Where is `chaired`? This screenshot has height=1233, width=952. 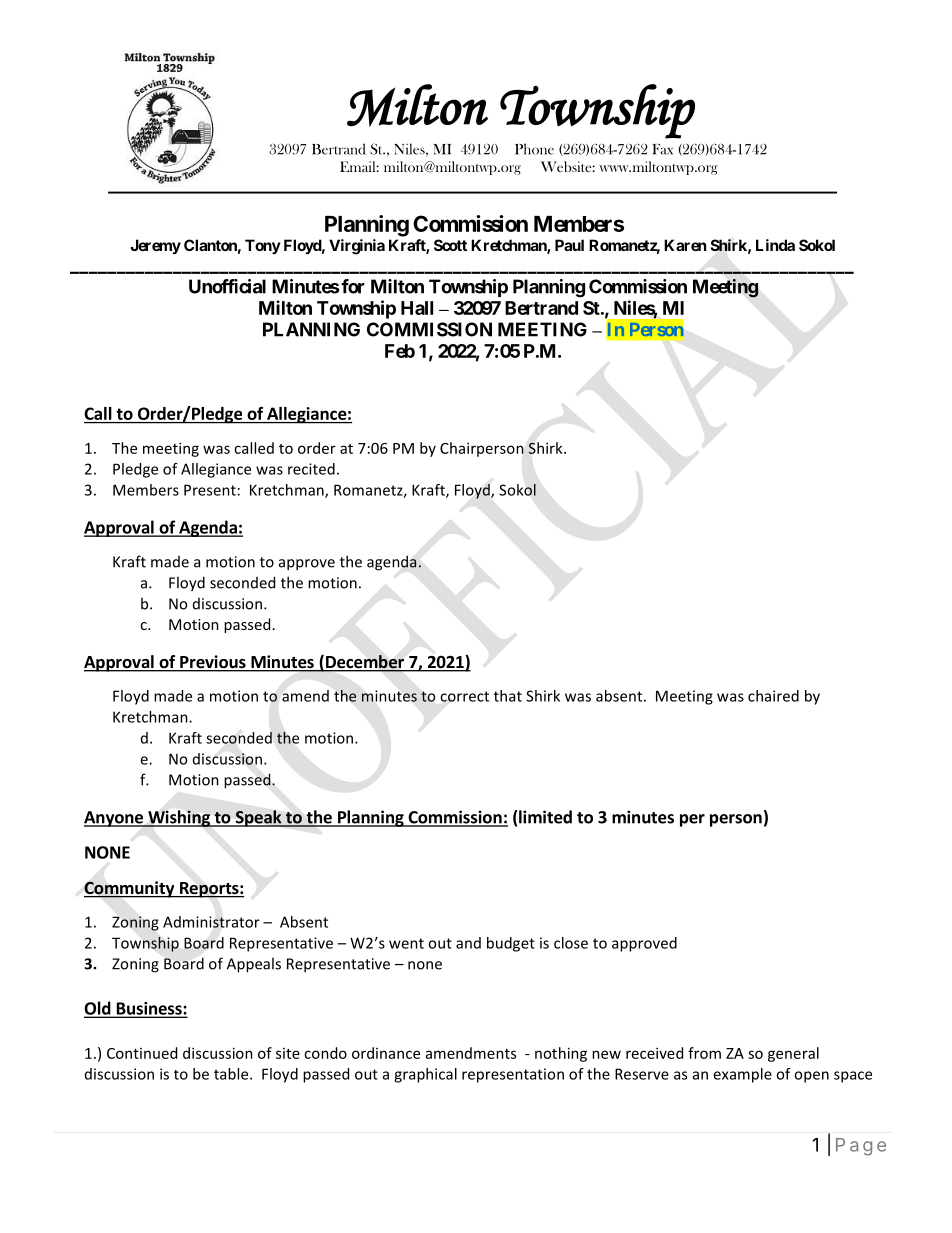
chaired is located at coordinates (773, 696).
